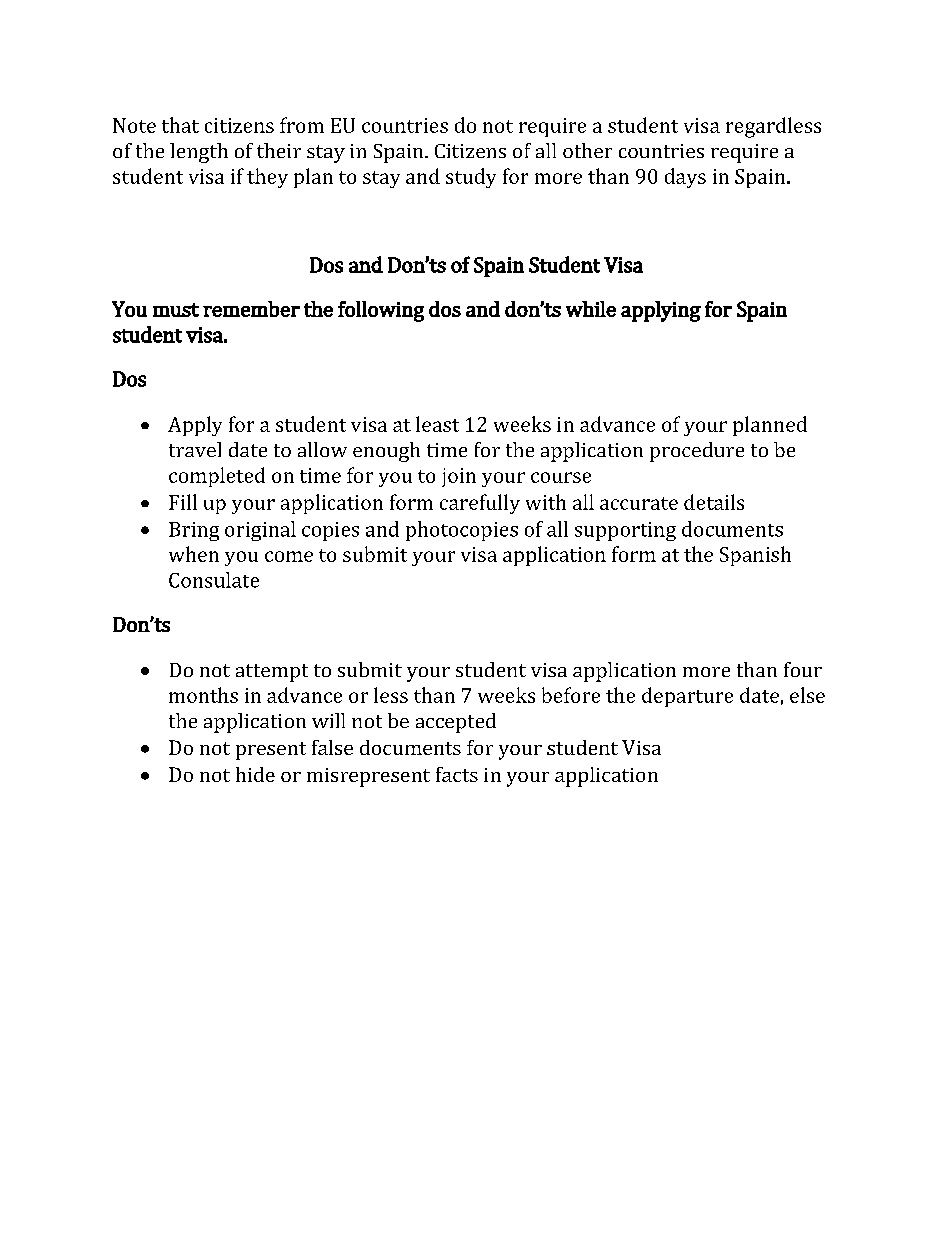  I want to click on hide, so click(255, 774).
